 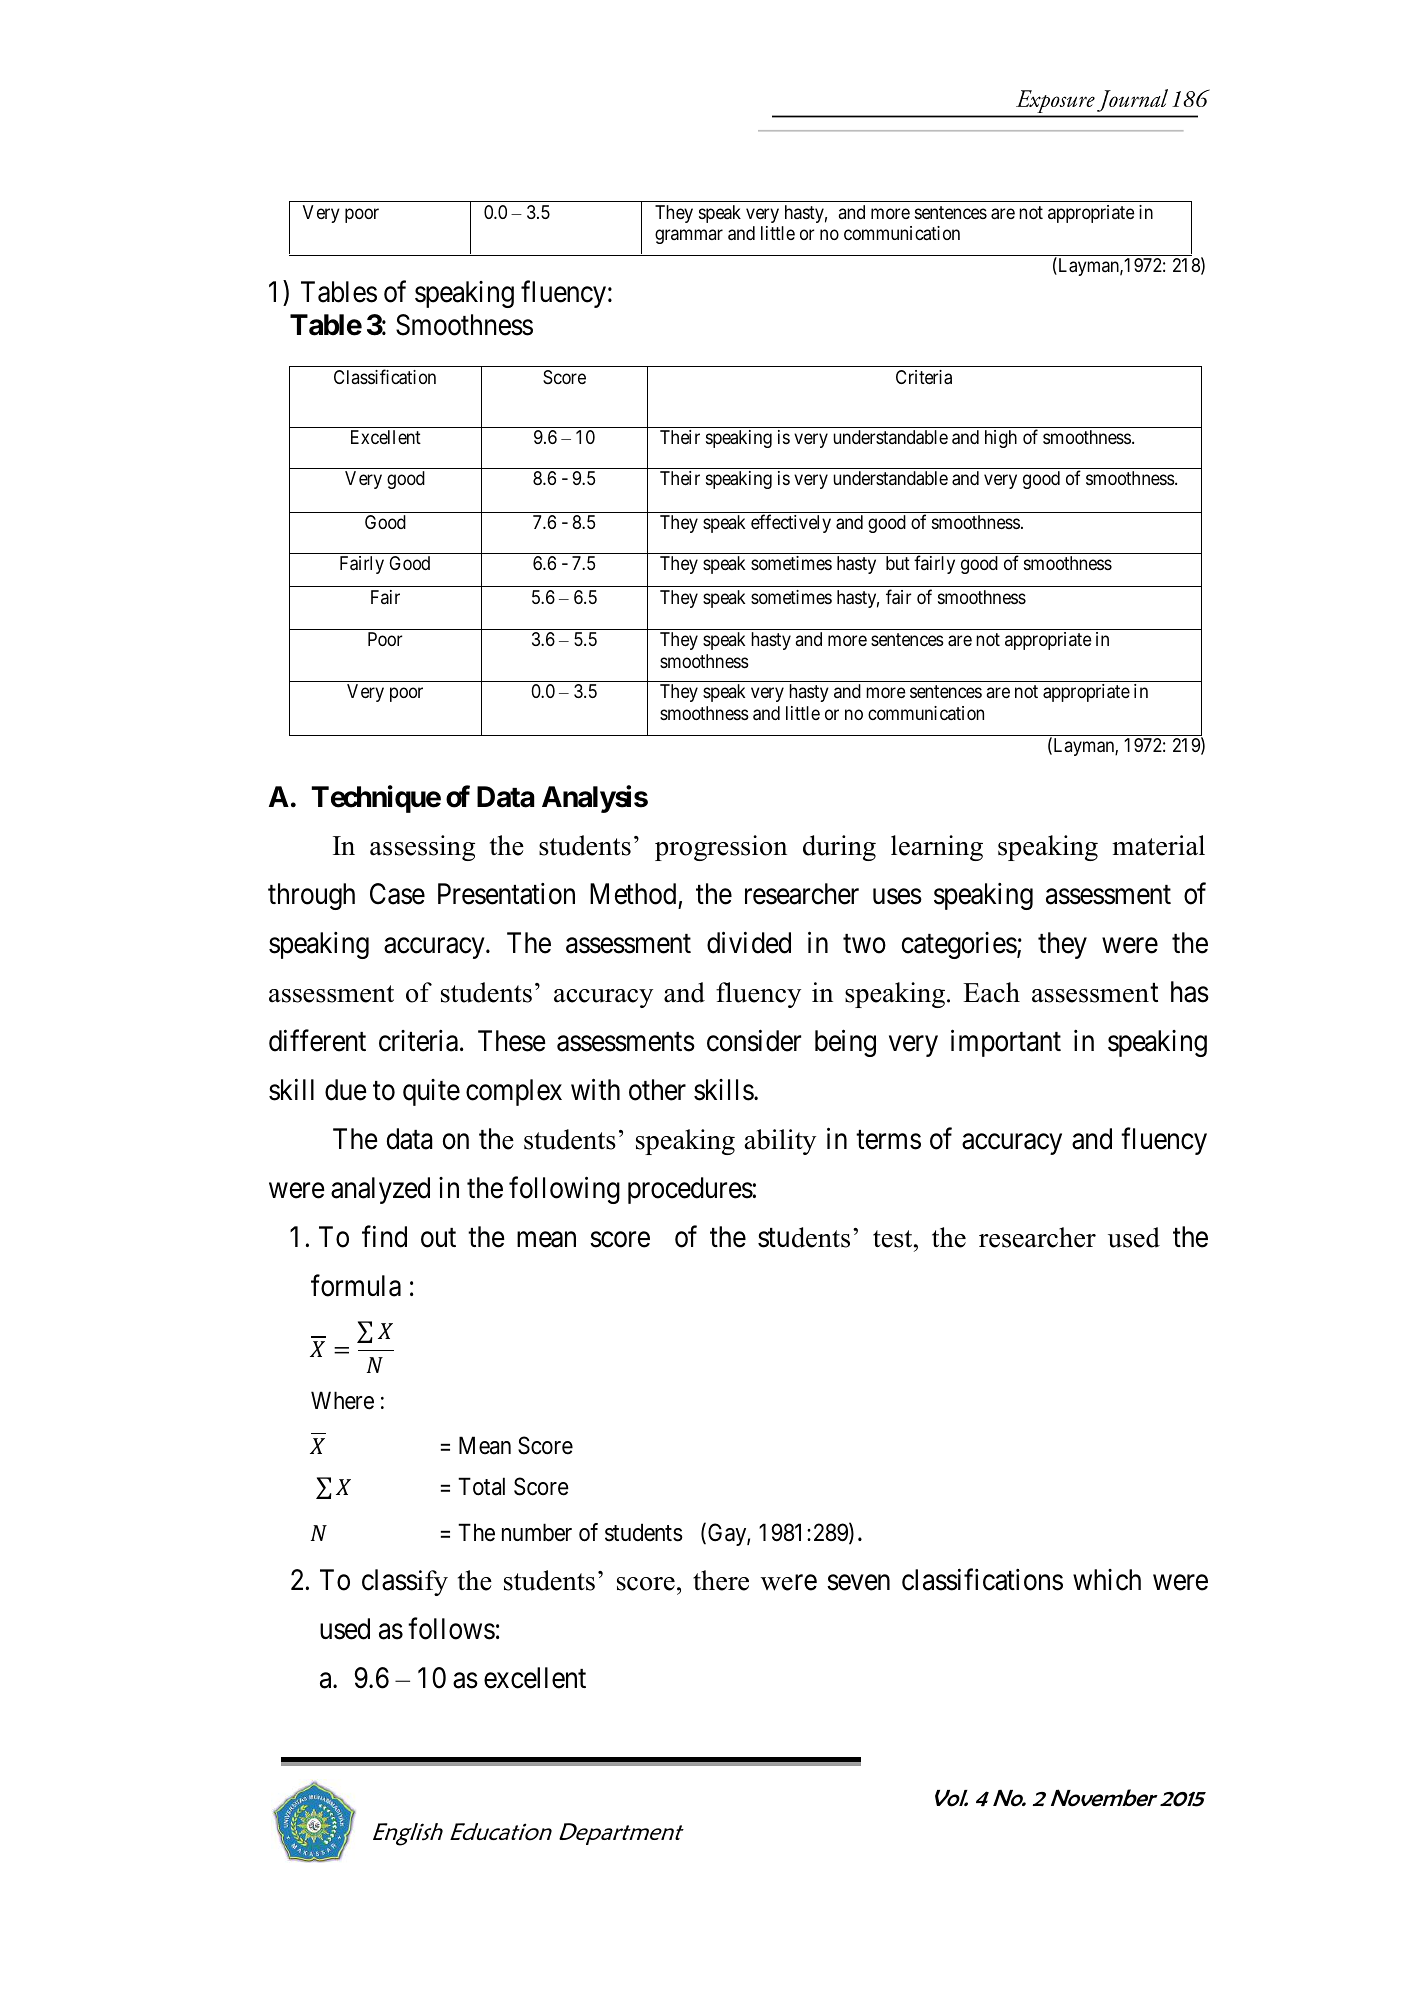 What do you see at coordinates (689, 237) in the screenshot?
I see `grammar` at bounding box center [689, 237].
